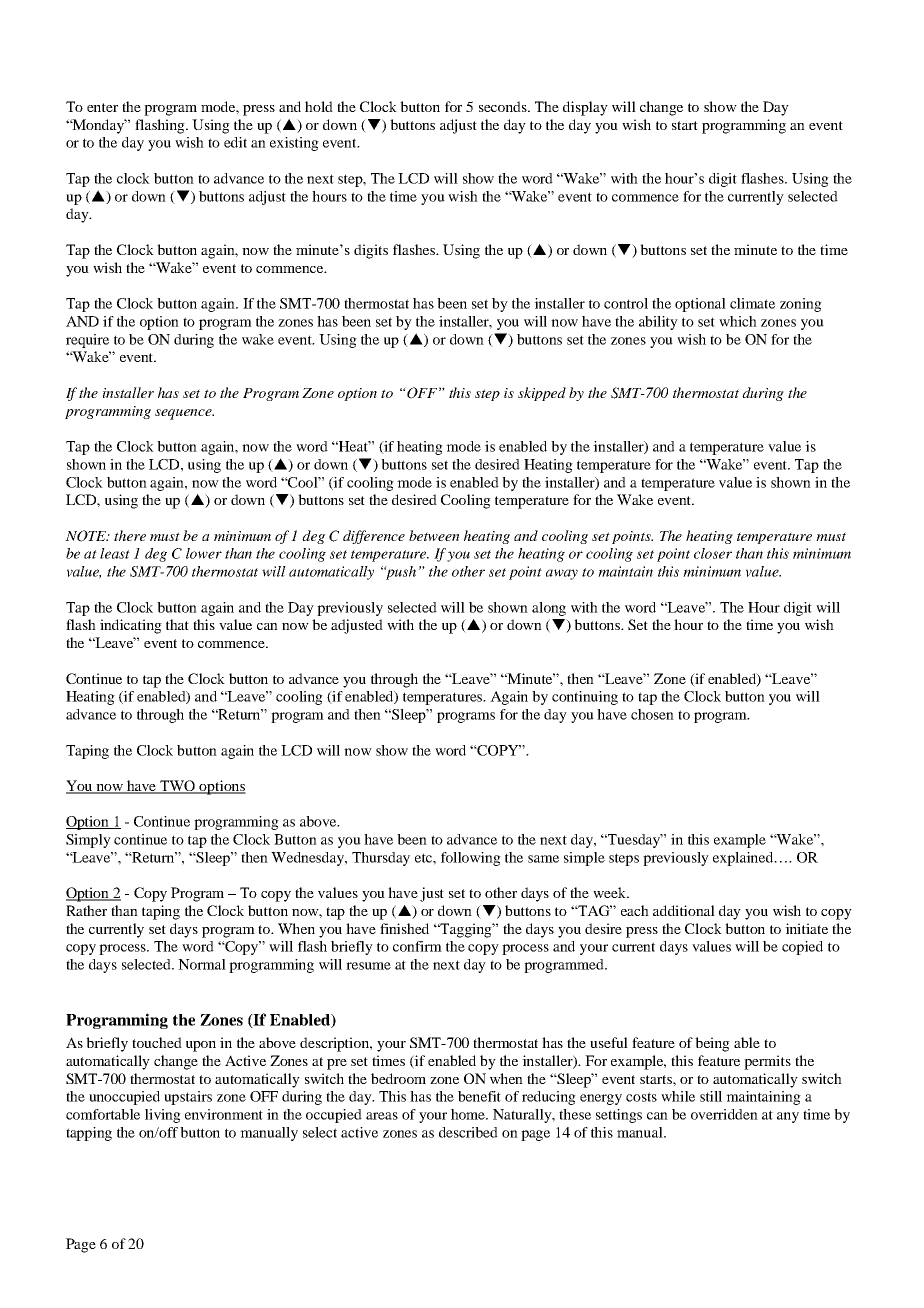  What do you see at coordinates (184, 414) in the screenshot?
I see `sequence` at bounding box center [184, 414].
